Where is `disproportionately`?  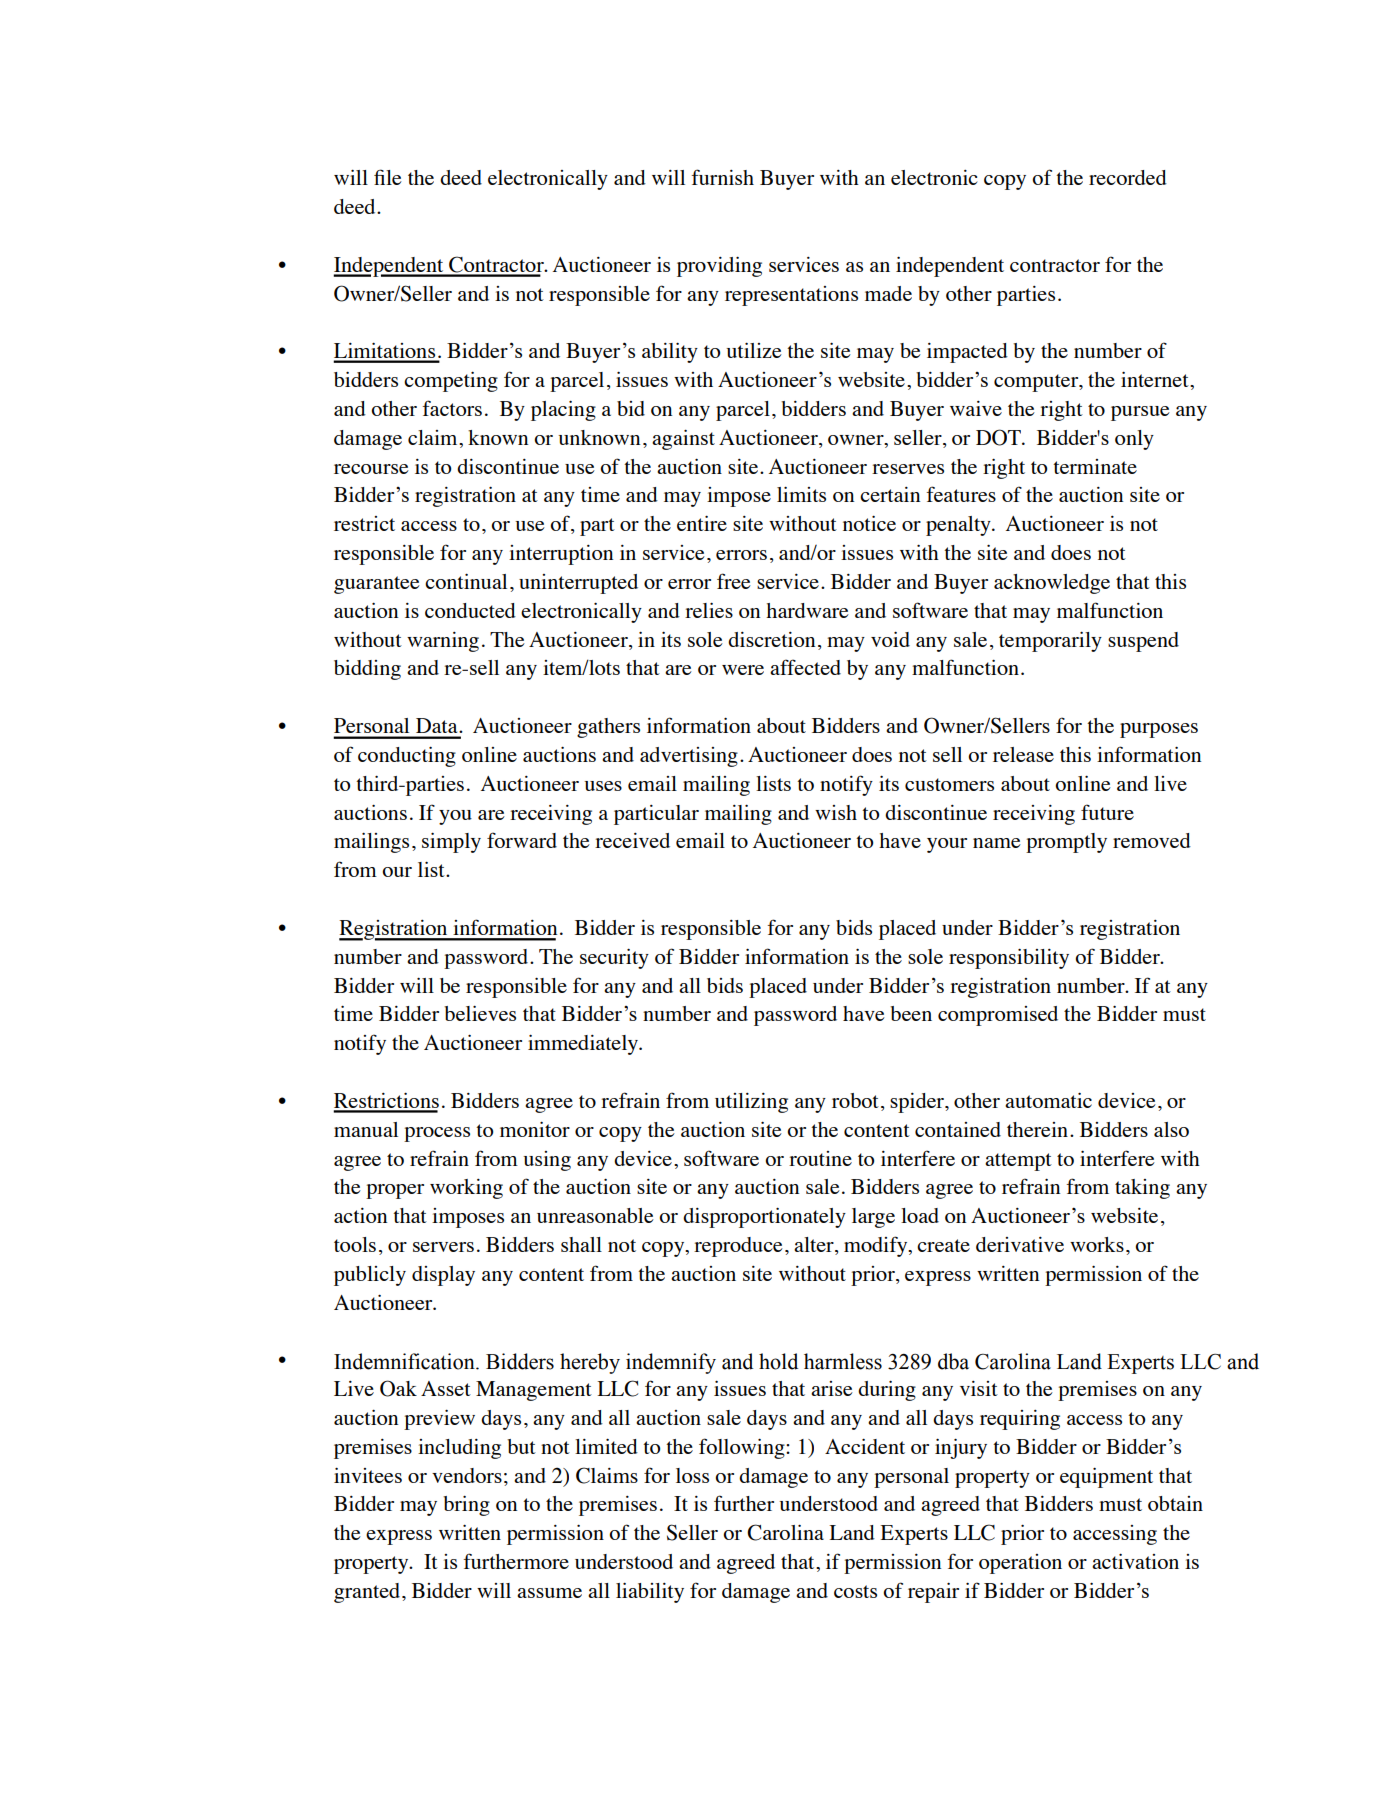 disproportionately is located at coordinates (764, 1217).
